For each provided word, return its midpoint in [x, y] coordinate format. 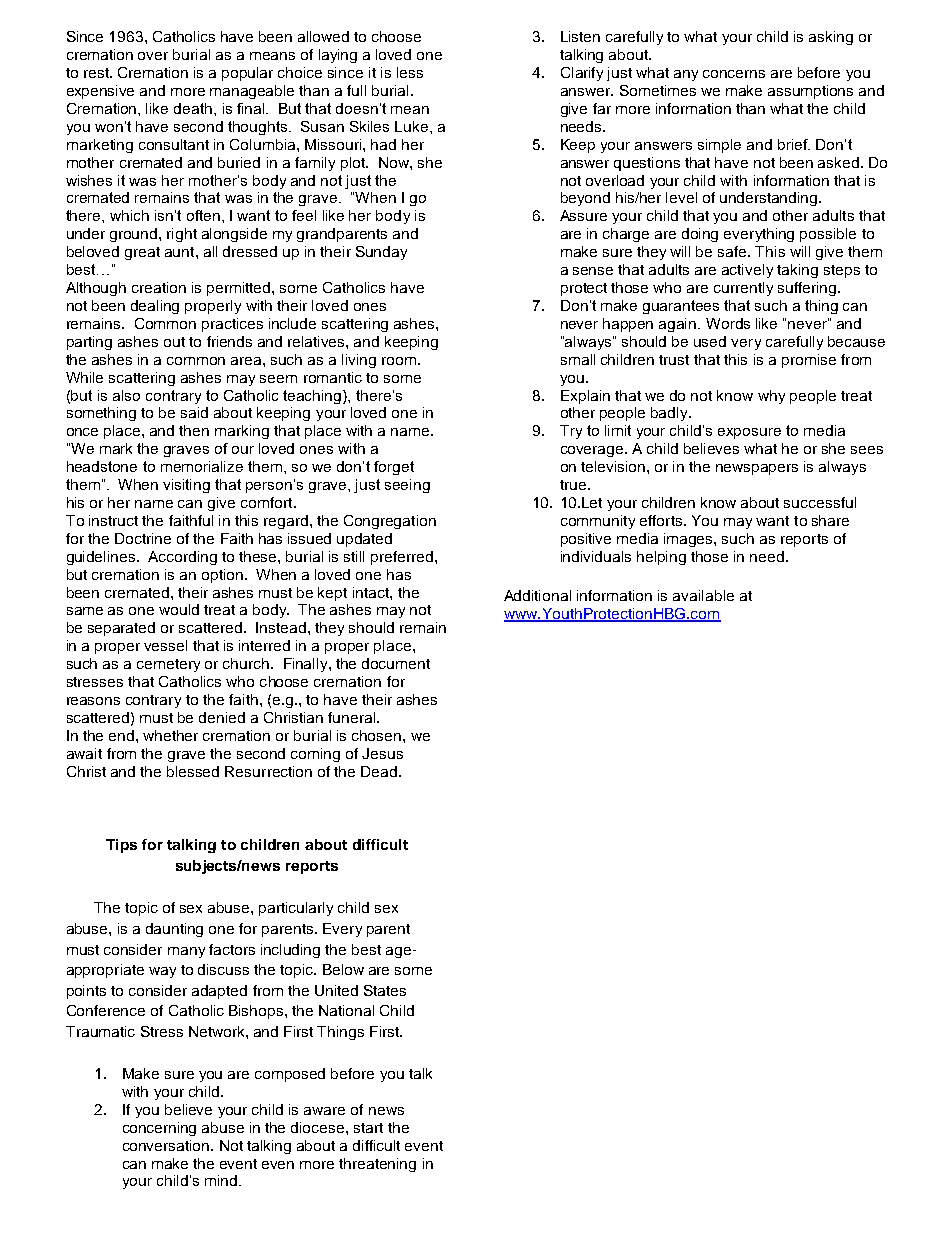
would [179, 609]
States [385, 990]
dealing [155, 307]
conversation [167, 1145]
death [193, 108]
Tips [121, 846]
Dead [380, 771]
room [399, 361]
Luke [413, 126]
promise [809, 361]
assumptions [810, 92]
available [703, 595]
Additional [537, 595]
